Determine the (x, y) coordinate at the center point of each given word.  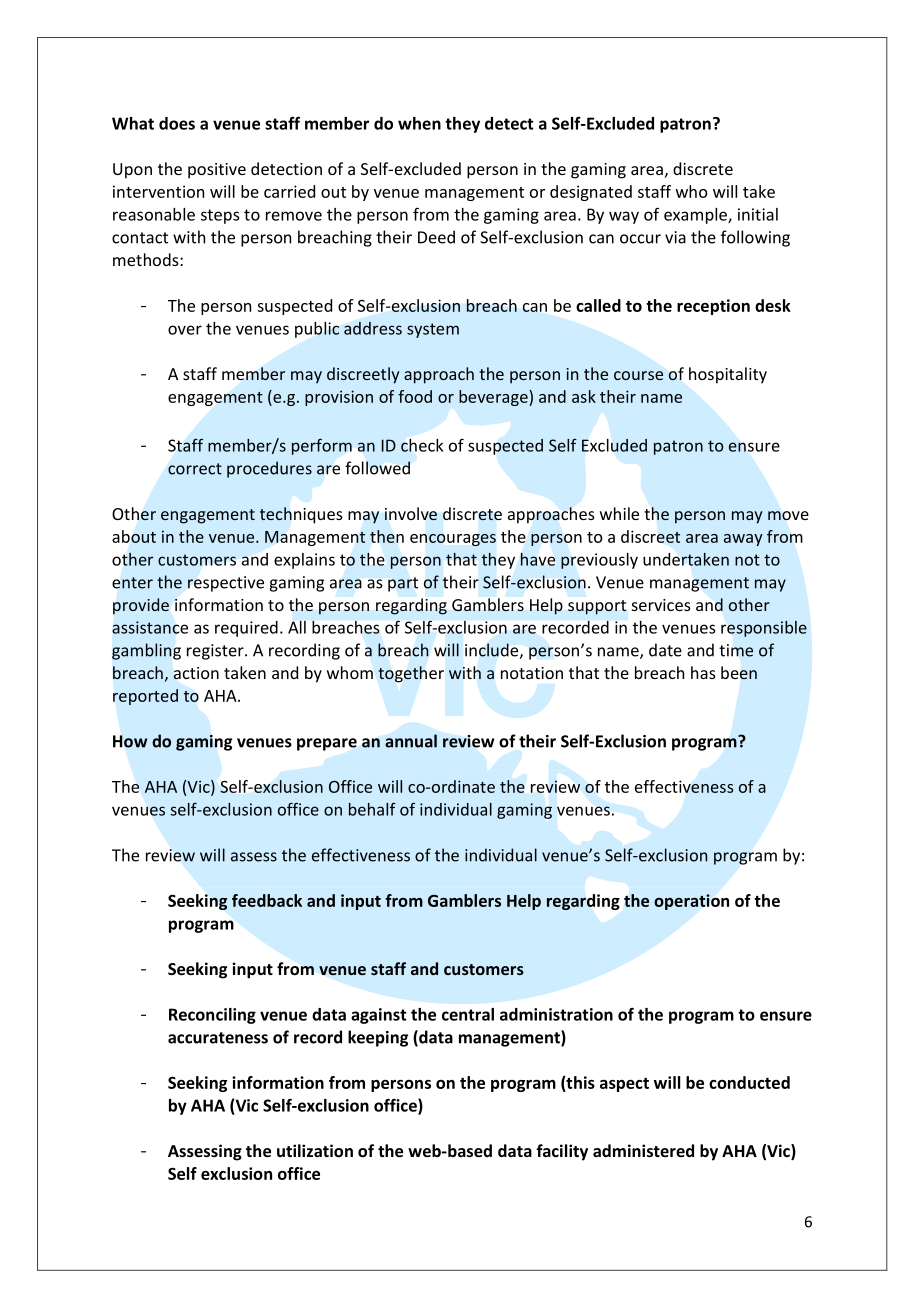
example (696, 216)
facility (562, 1152)
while (619, 513)
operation (691, 902)
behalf (372, 809)
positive (217, 171)
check (422, 445)
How (130, 741)
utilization (315, 1150)
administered (643, 1150)
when (419, 123)
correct (195, 469)
